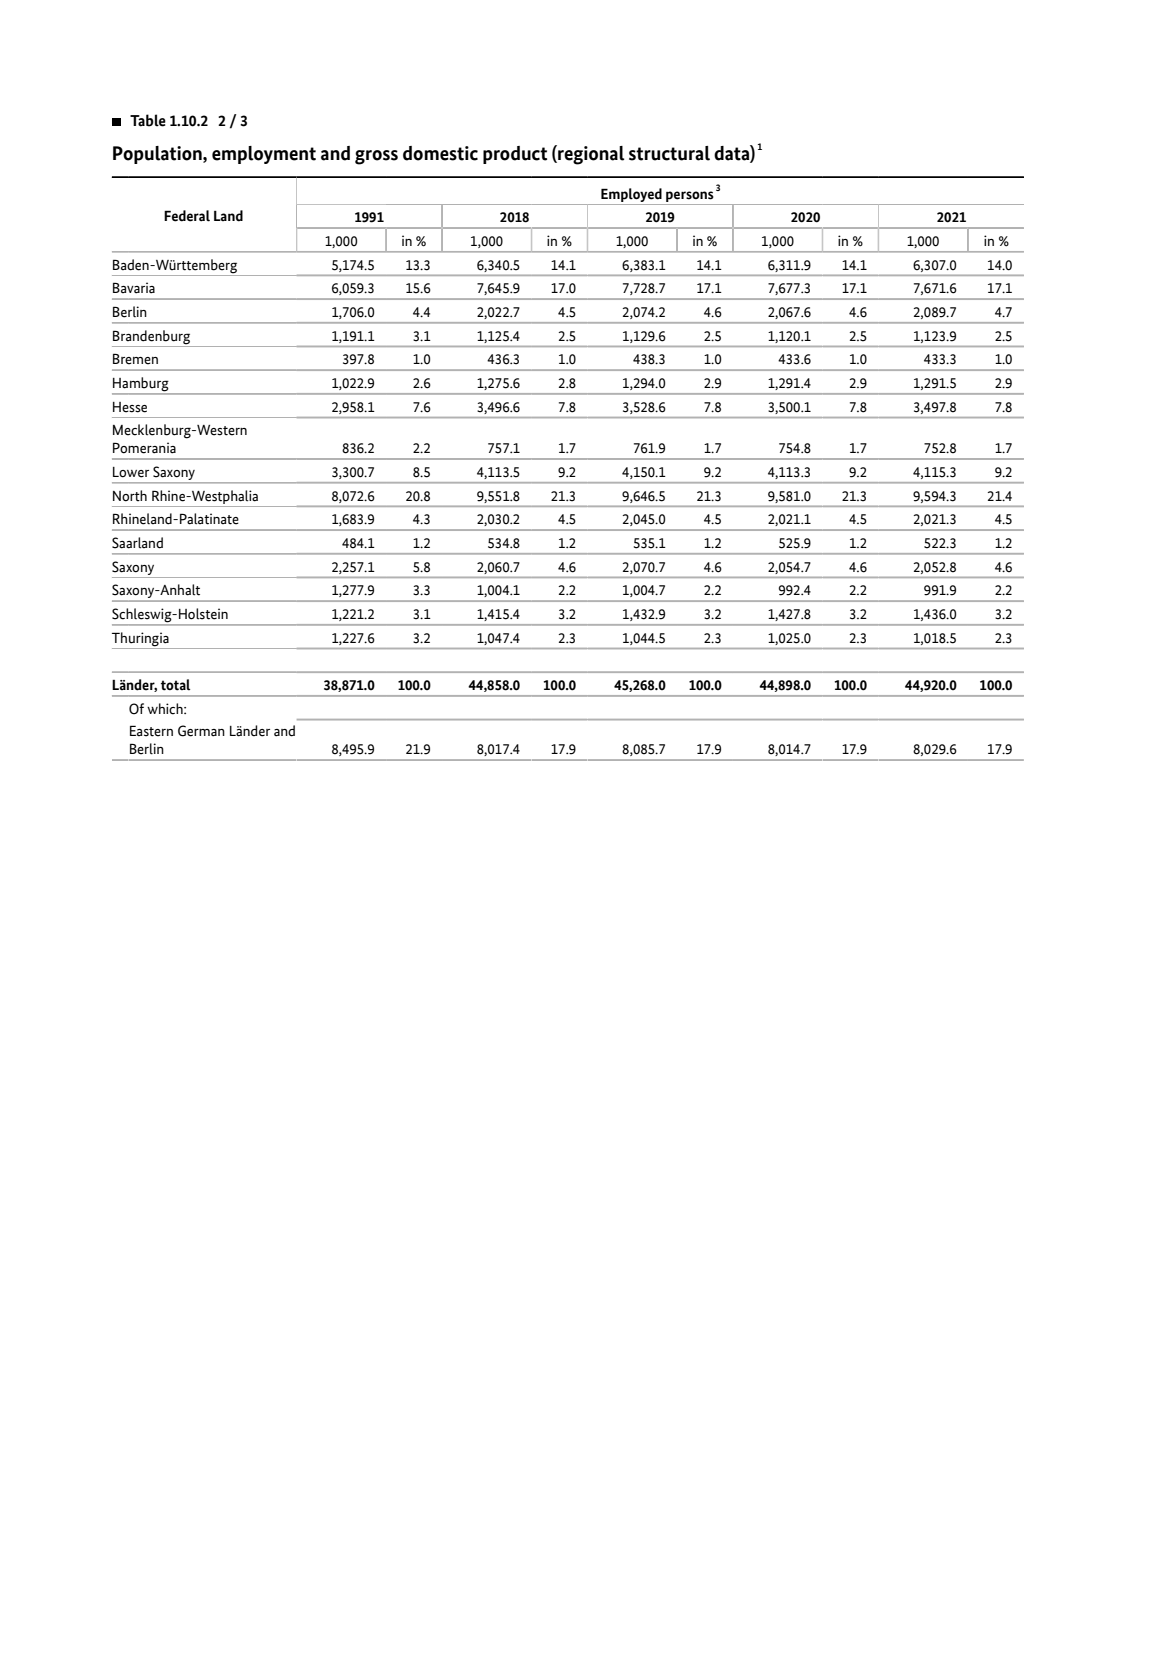 Image resolution: width=1175 pixels, height=1662 pixels. What do you see at coordinates (440, 153) in the screenshot?
I see `domestic` at bounding box center [440, 153].
